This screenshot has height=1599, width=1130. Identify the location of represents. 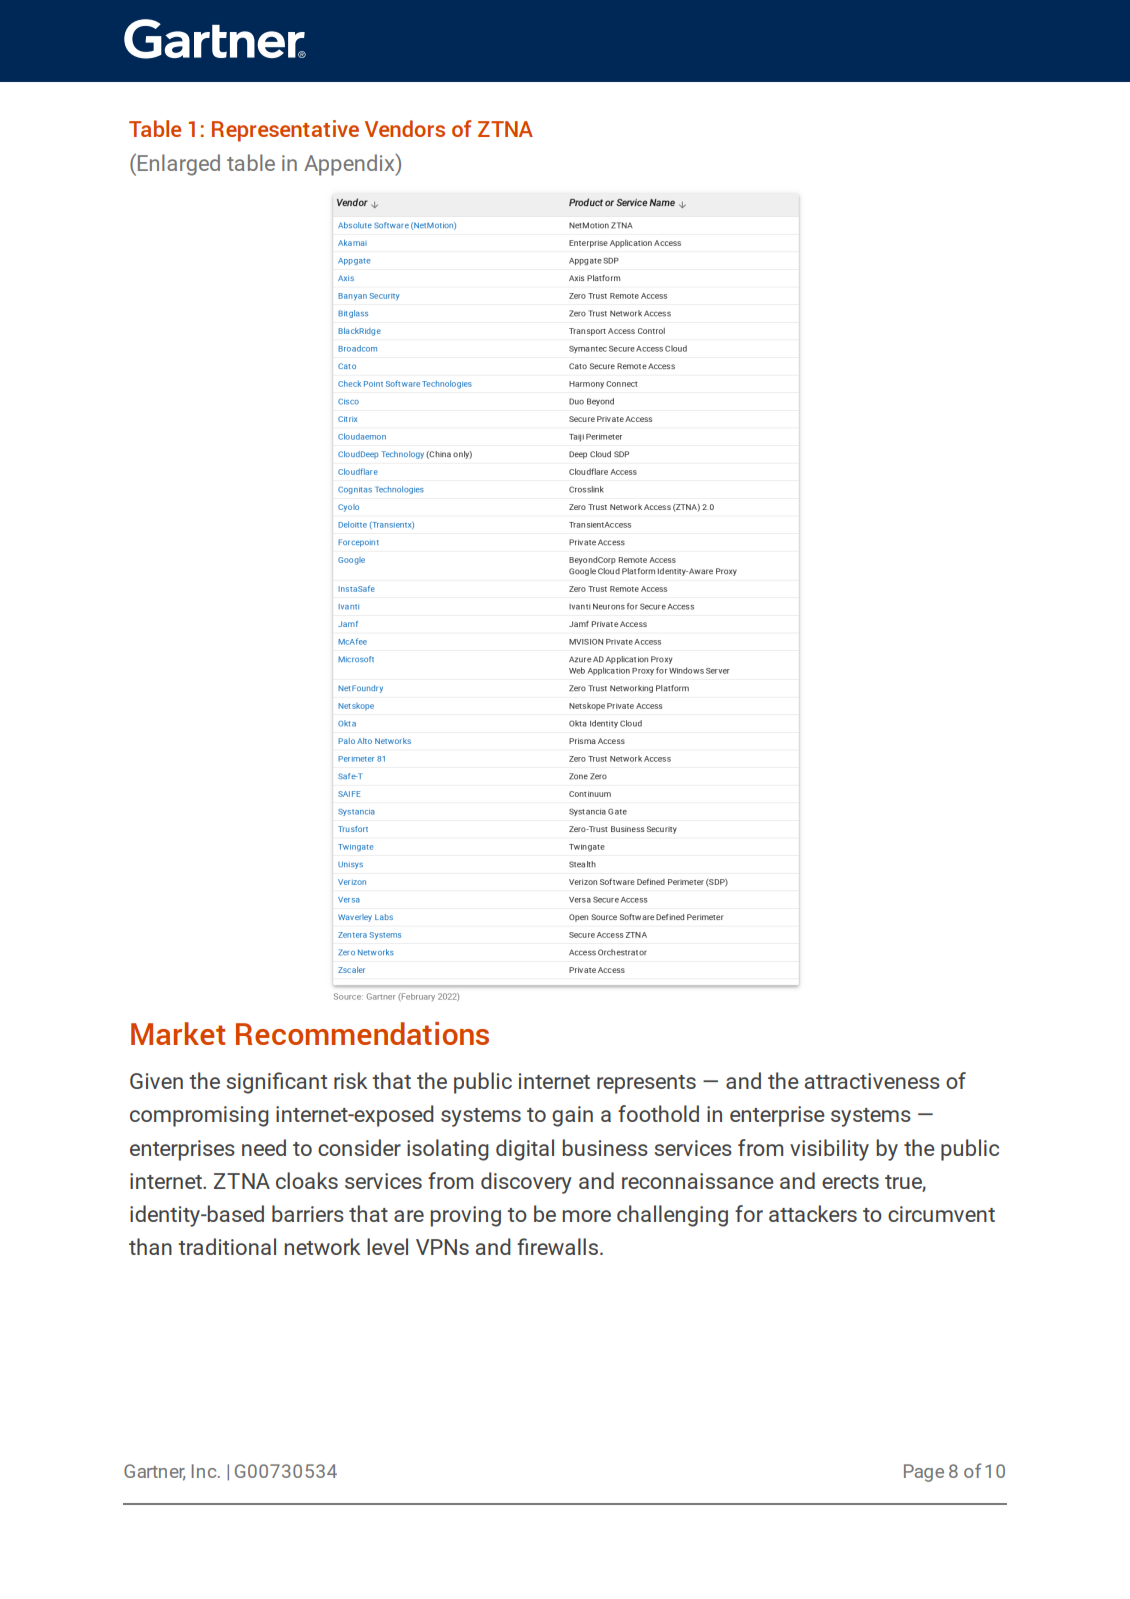
(646, 1084).
